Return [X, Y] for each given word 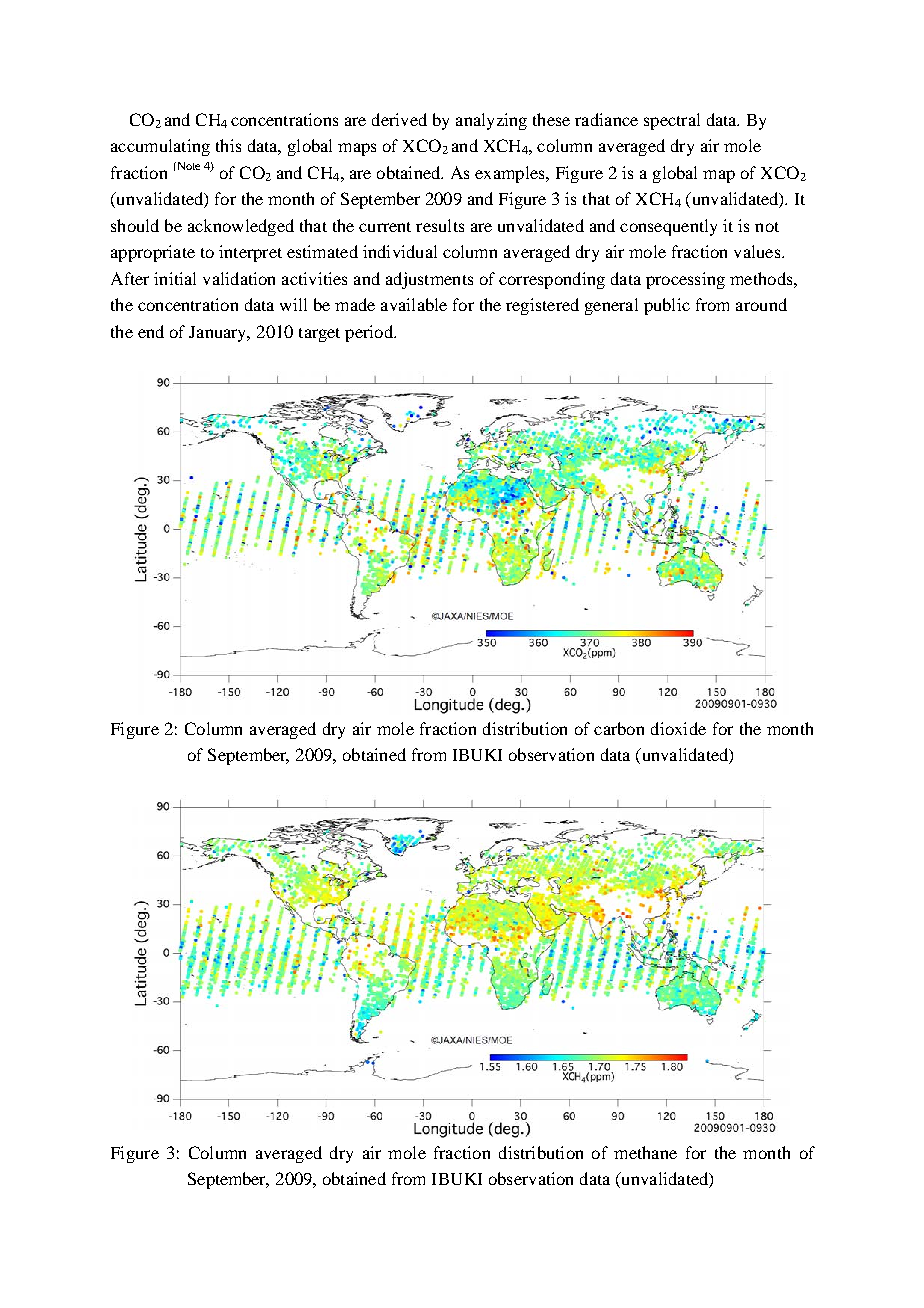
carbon [619, 728]
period [370, 333]
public [667, 306]
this [228, 145]
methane [645, 1152]
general [611, 306]
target [319, 335]
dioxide [678, 728]
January [219, 334]
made [355, 304]
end [151, 331]
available [414, 304]
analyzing [491, 121]
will [293, 304]
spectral [672, 121]
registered [542, 306]
